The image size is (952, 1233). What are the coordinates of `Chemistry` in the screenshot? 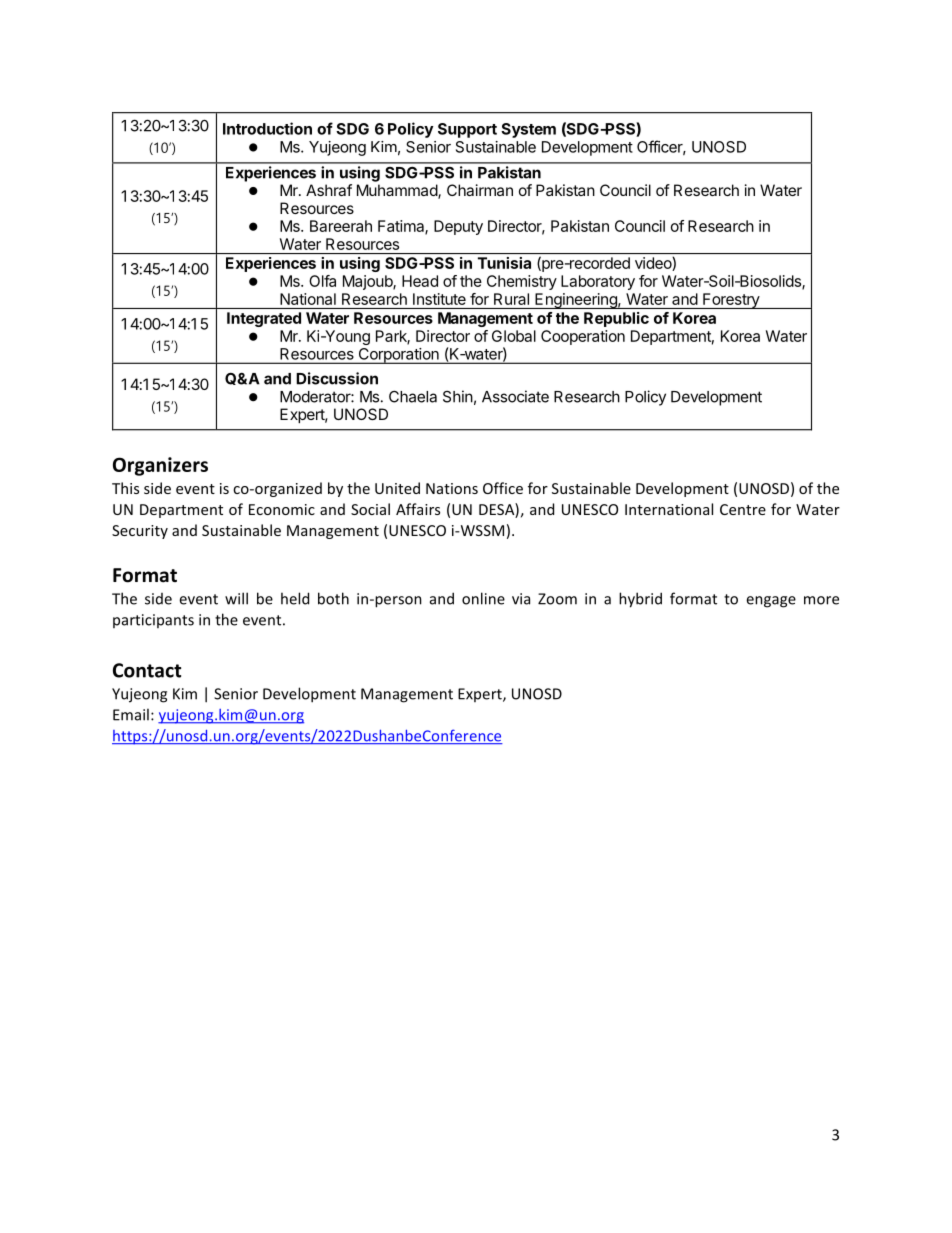 It's located at (522, 282).
